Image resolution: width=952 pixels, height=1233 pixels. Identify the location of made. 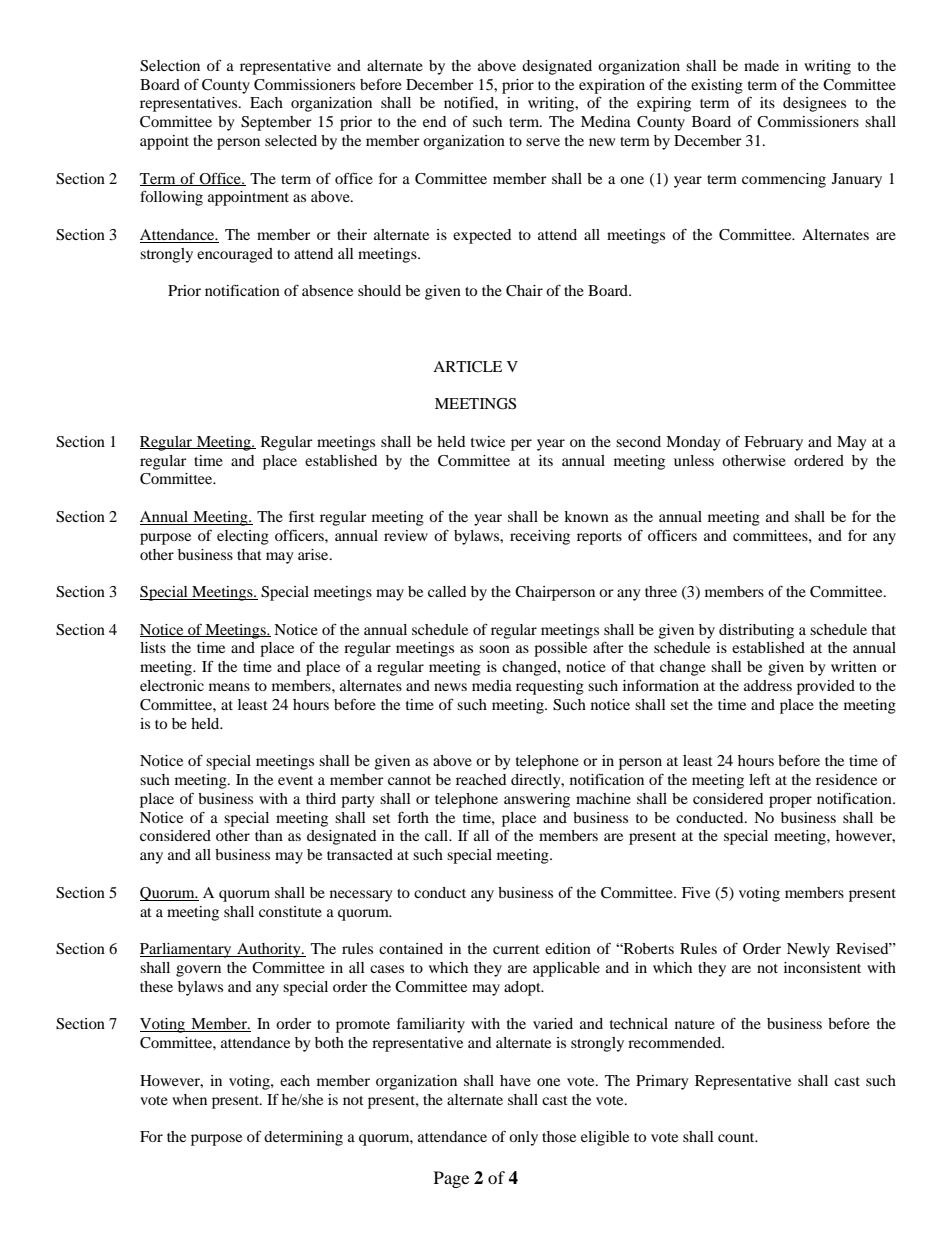
(761, 65).
